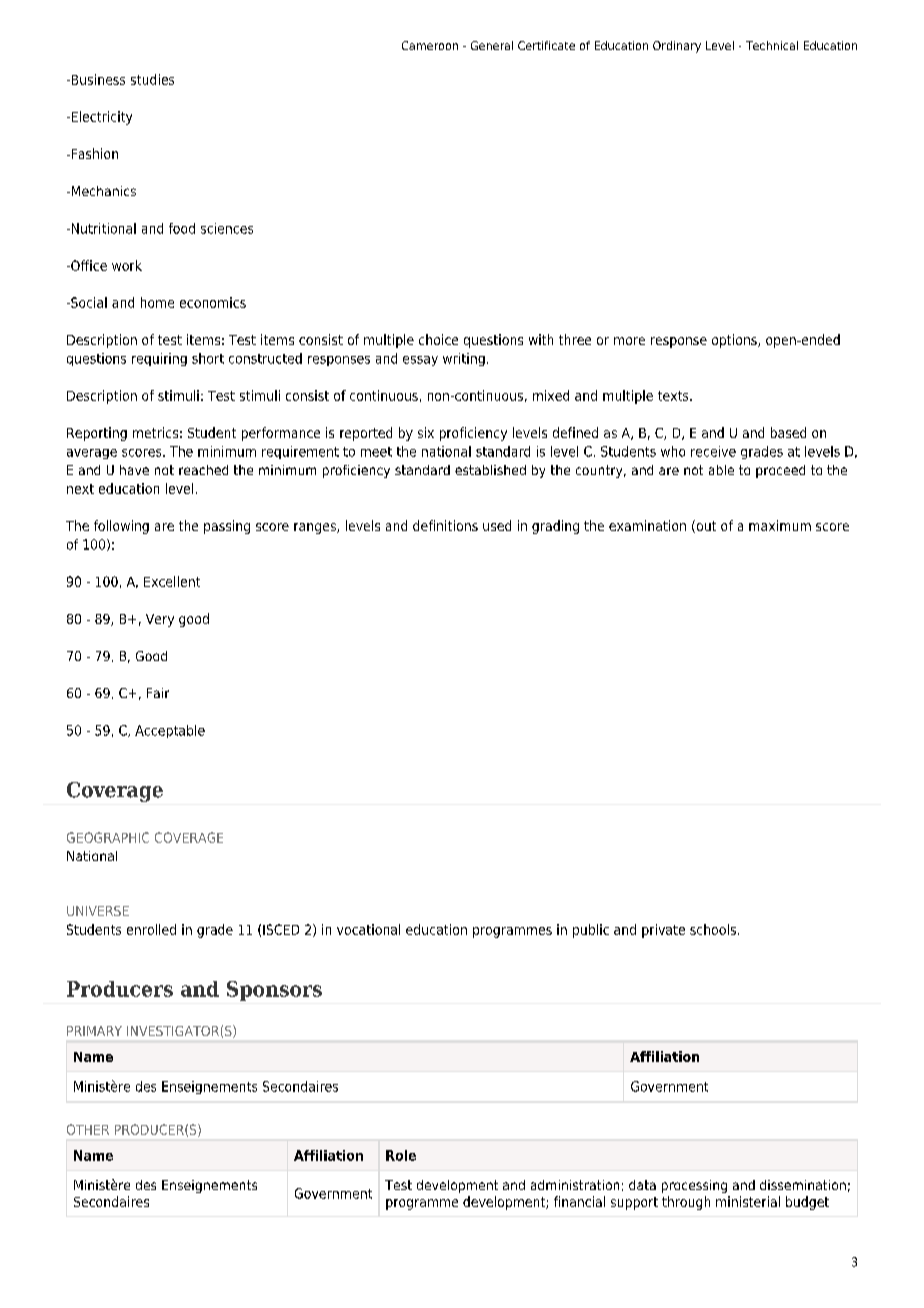 This page has height=1308, width=924. What do you see at coordinates (705, 526) in the page?
I see `out` at bounding box center [705, 526].
